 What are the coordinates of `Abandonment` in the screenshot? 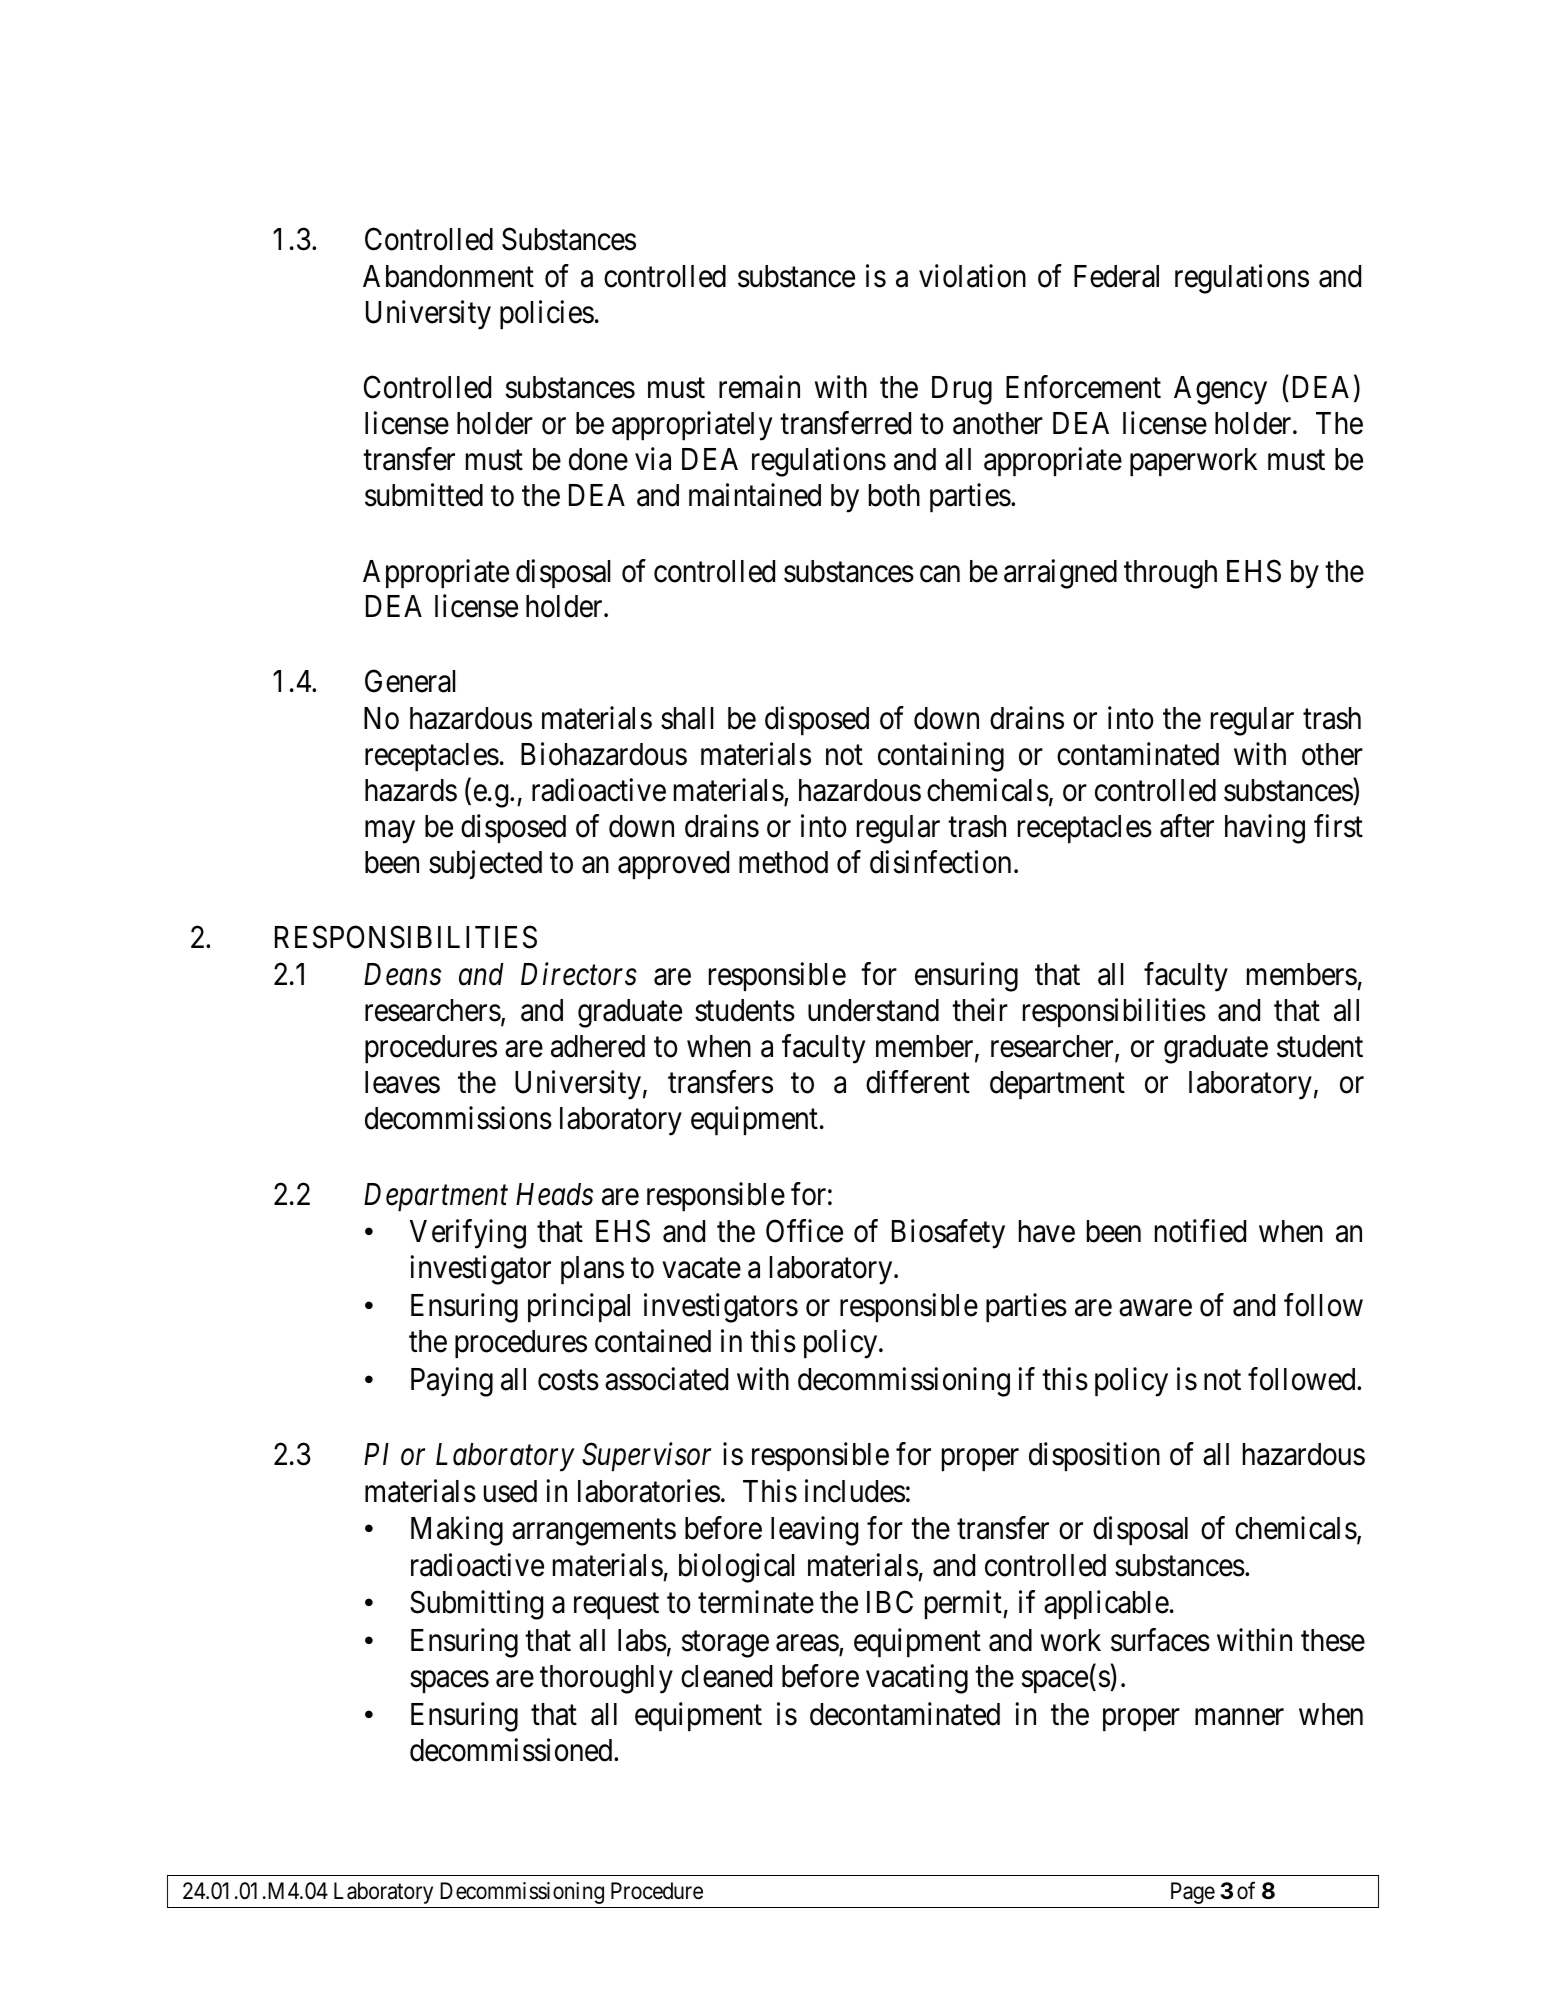 It's located at (448, 276).
